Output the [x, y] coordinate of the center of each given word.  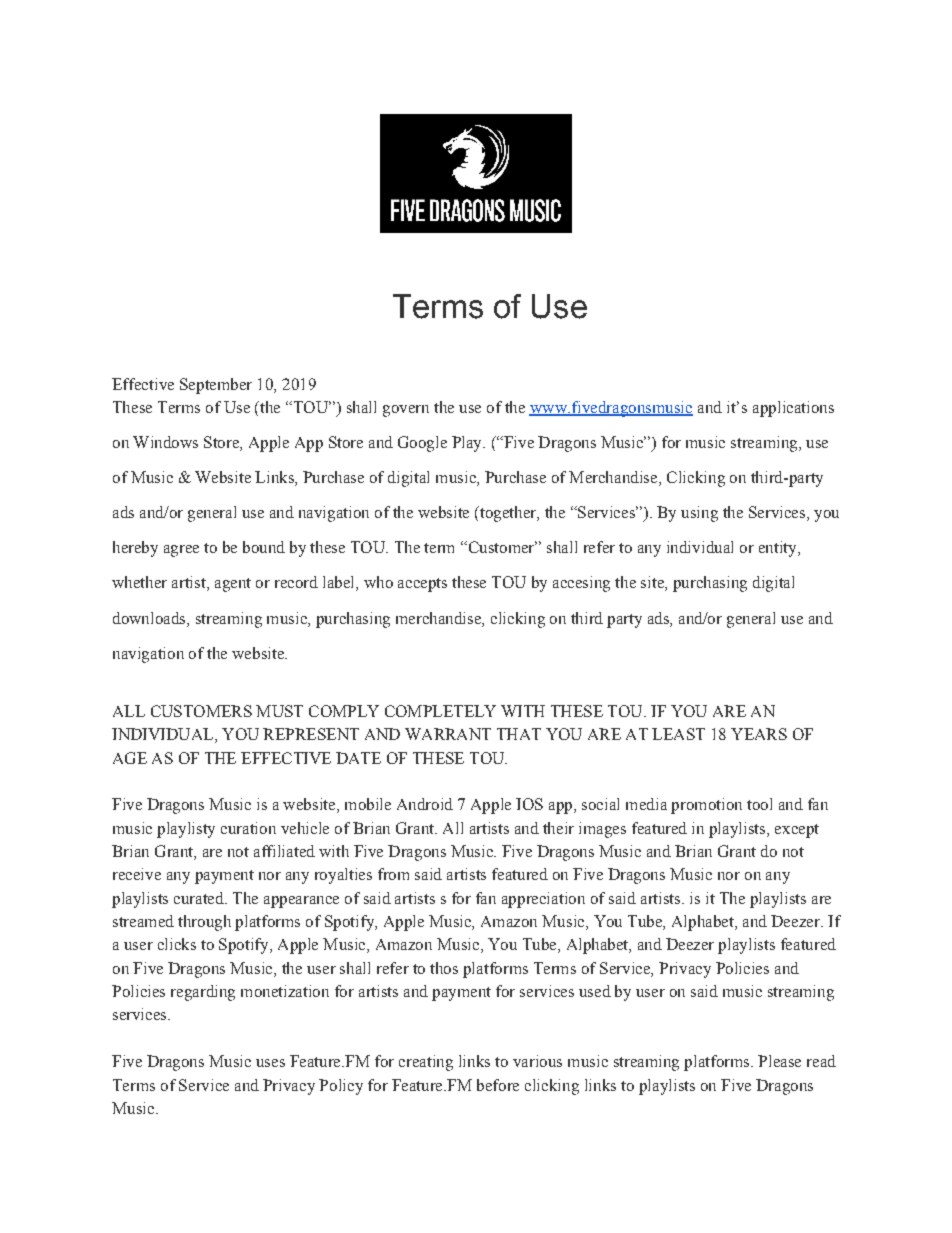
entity [779, 549]
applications [793, 409]
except [797, 831]
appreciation [543, 900]
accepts [422, 585]
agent [233, 585]
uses [270, 1063]
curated [200, 898]
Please [779, 1061]
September [216, 386]
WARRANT [448, 734]
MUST [279, 711]
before [498, 1085]
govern [406, 411]
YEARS [759, 734]
